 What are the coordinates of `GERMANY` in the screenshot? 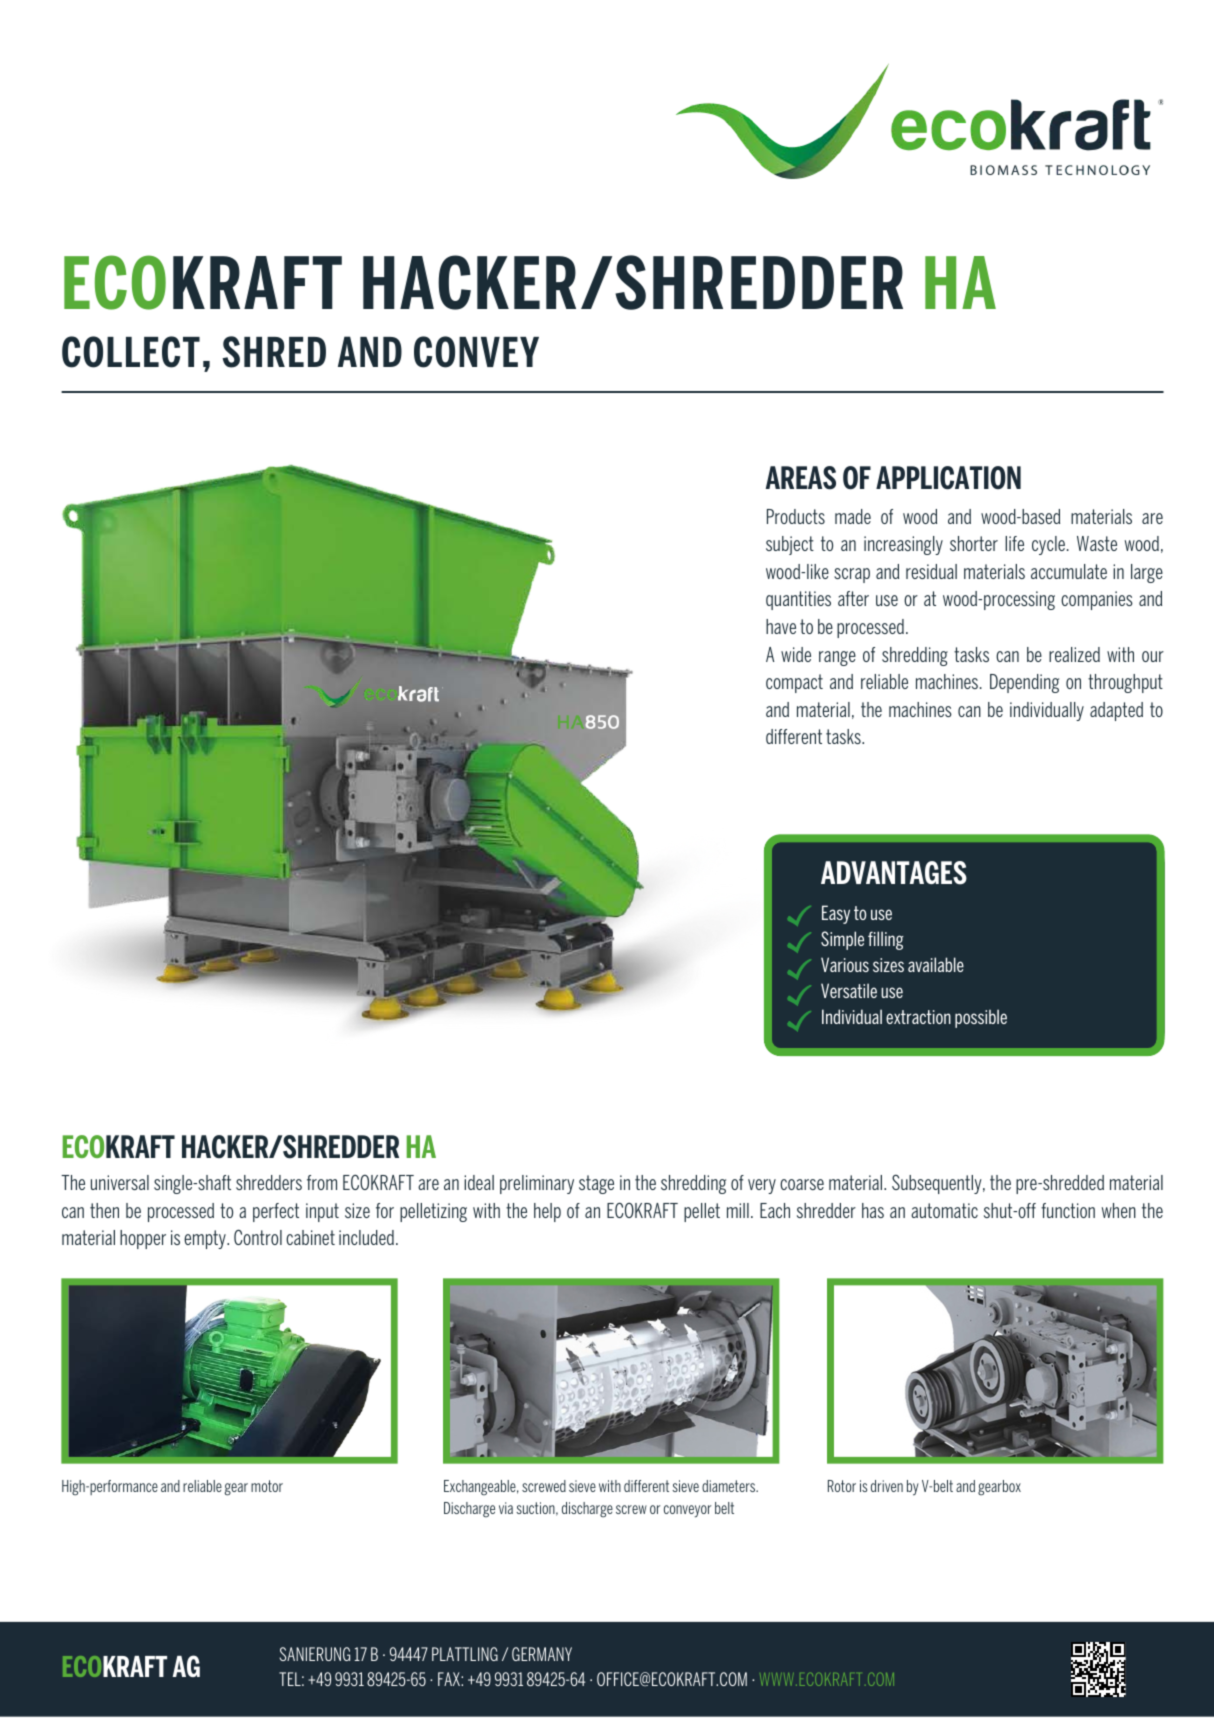 It's located at (542, 1654).
